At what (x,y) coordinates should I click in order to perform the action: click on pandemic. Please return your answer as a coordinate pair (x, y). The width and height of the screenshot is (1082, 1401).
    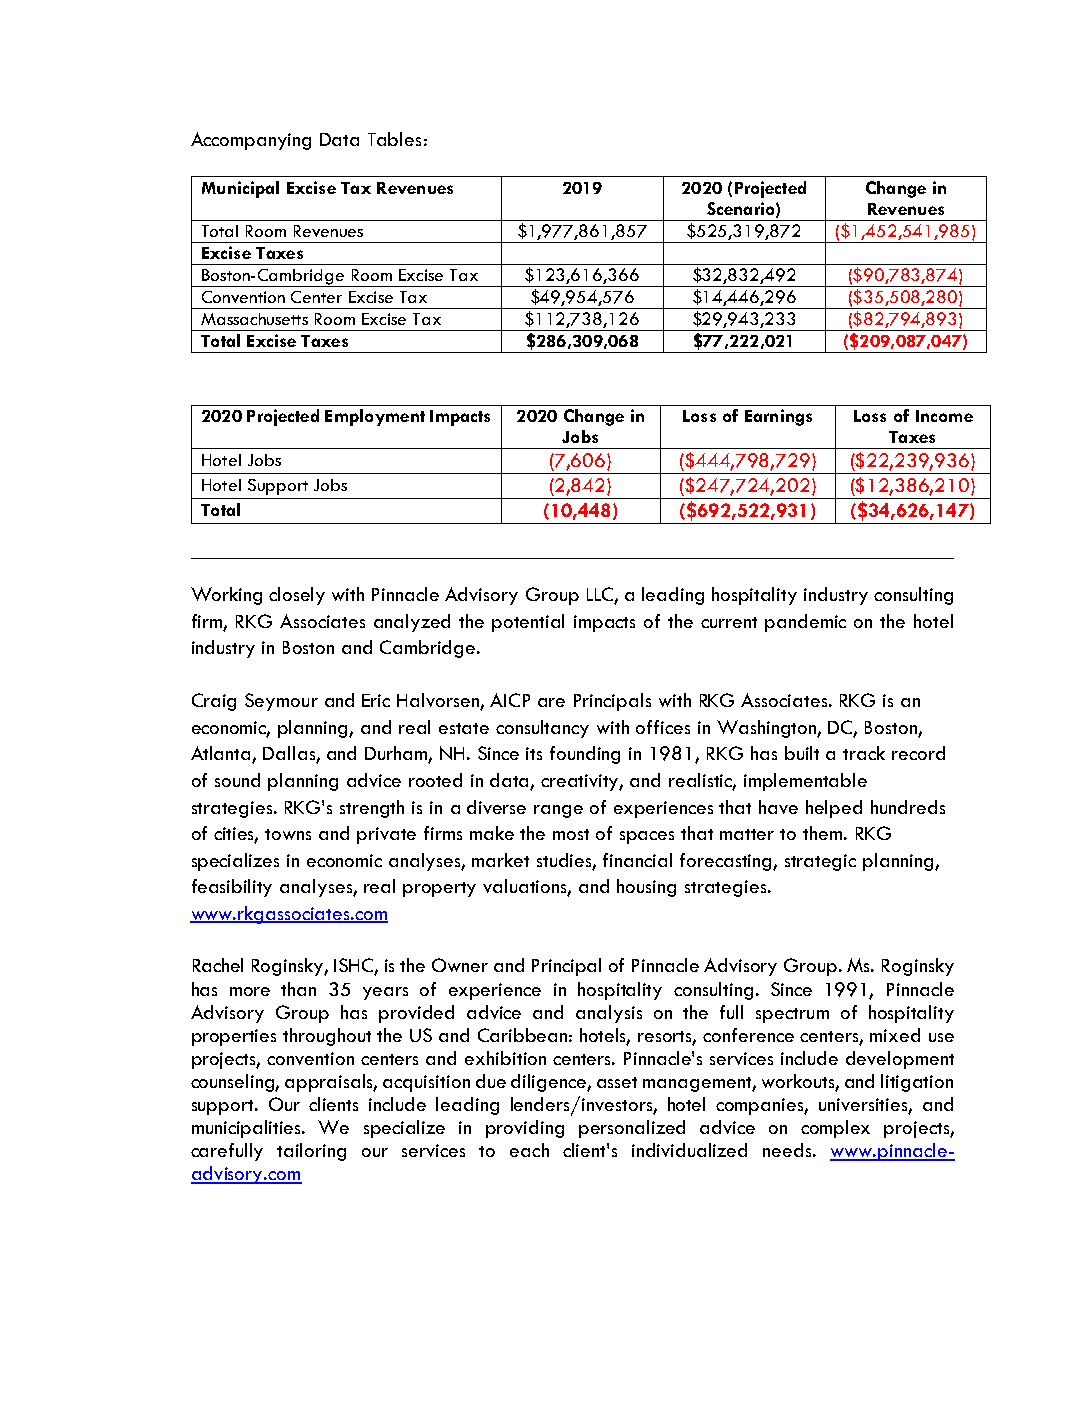
    Looking at the image, I should click on (805, 623).
